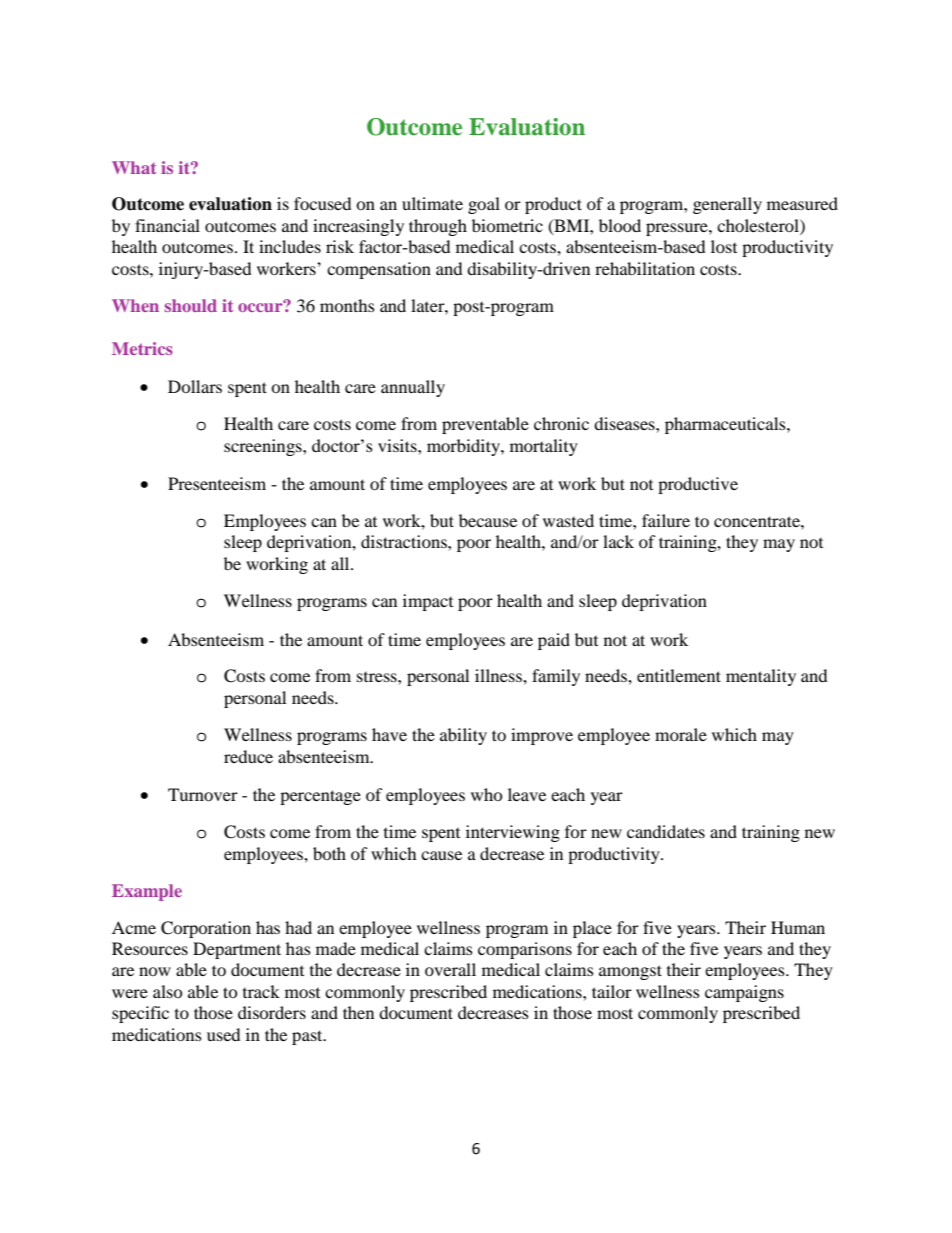  I want to click on generally, so click(727, 205).
